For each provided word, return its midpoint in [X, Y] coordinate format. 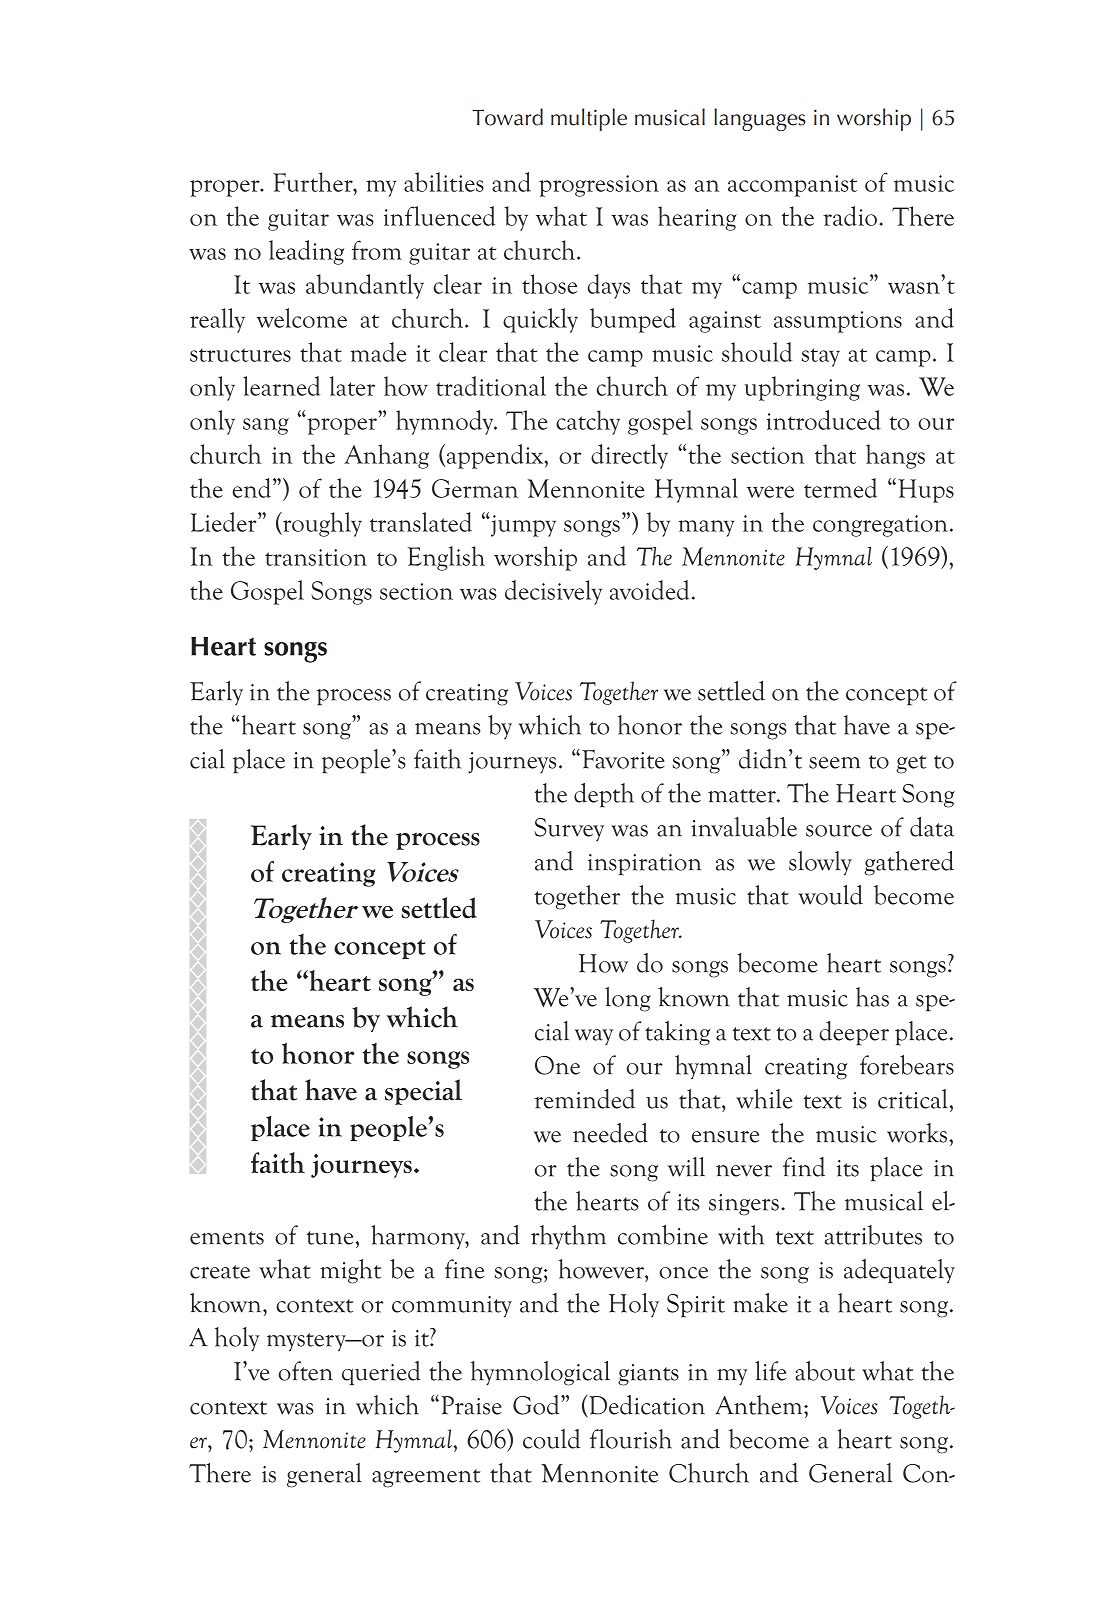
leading [306, 252]
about [825, 1371]
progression [599, 186]
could [551, 1439]
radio [850, 216]
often [306, 1371]
